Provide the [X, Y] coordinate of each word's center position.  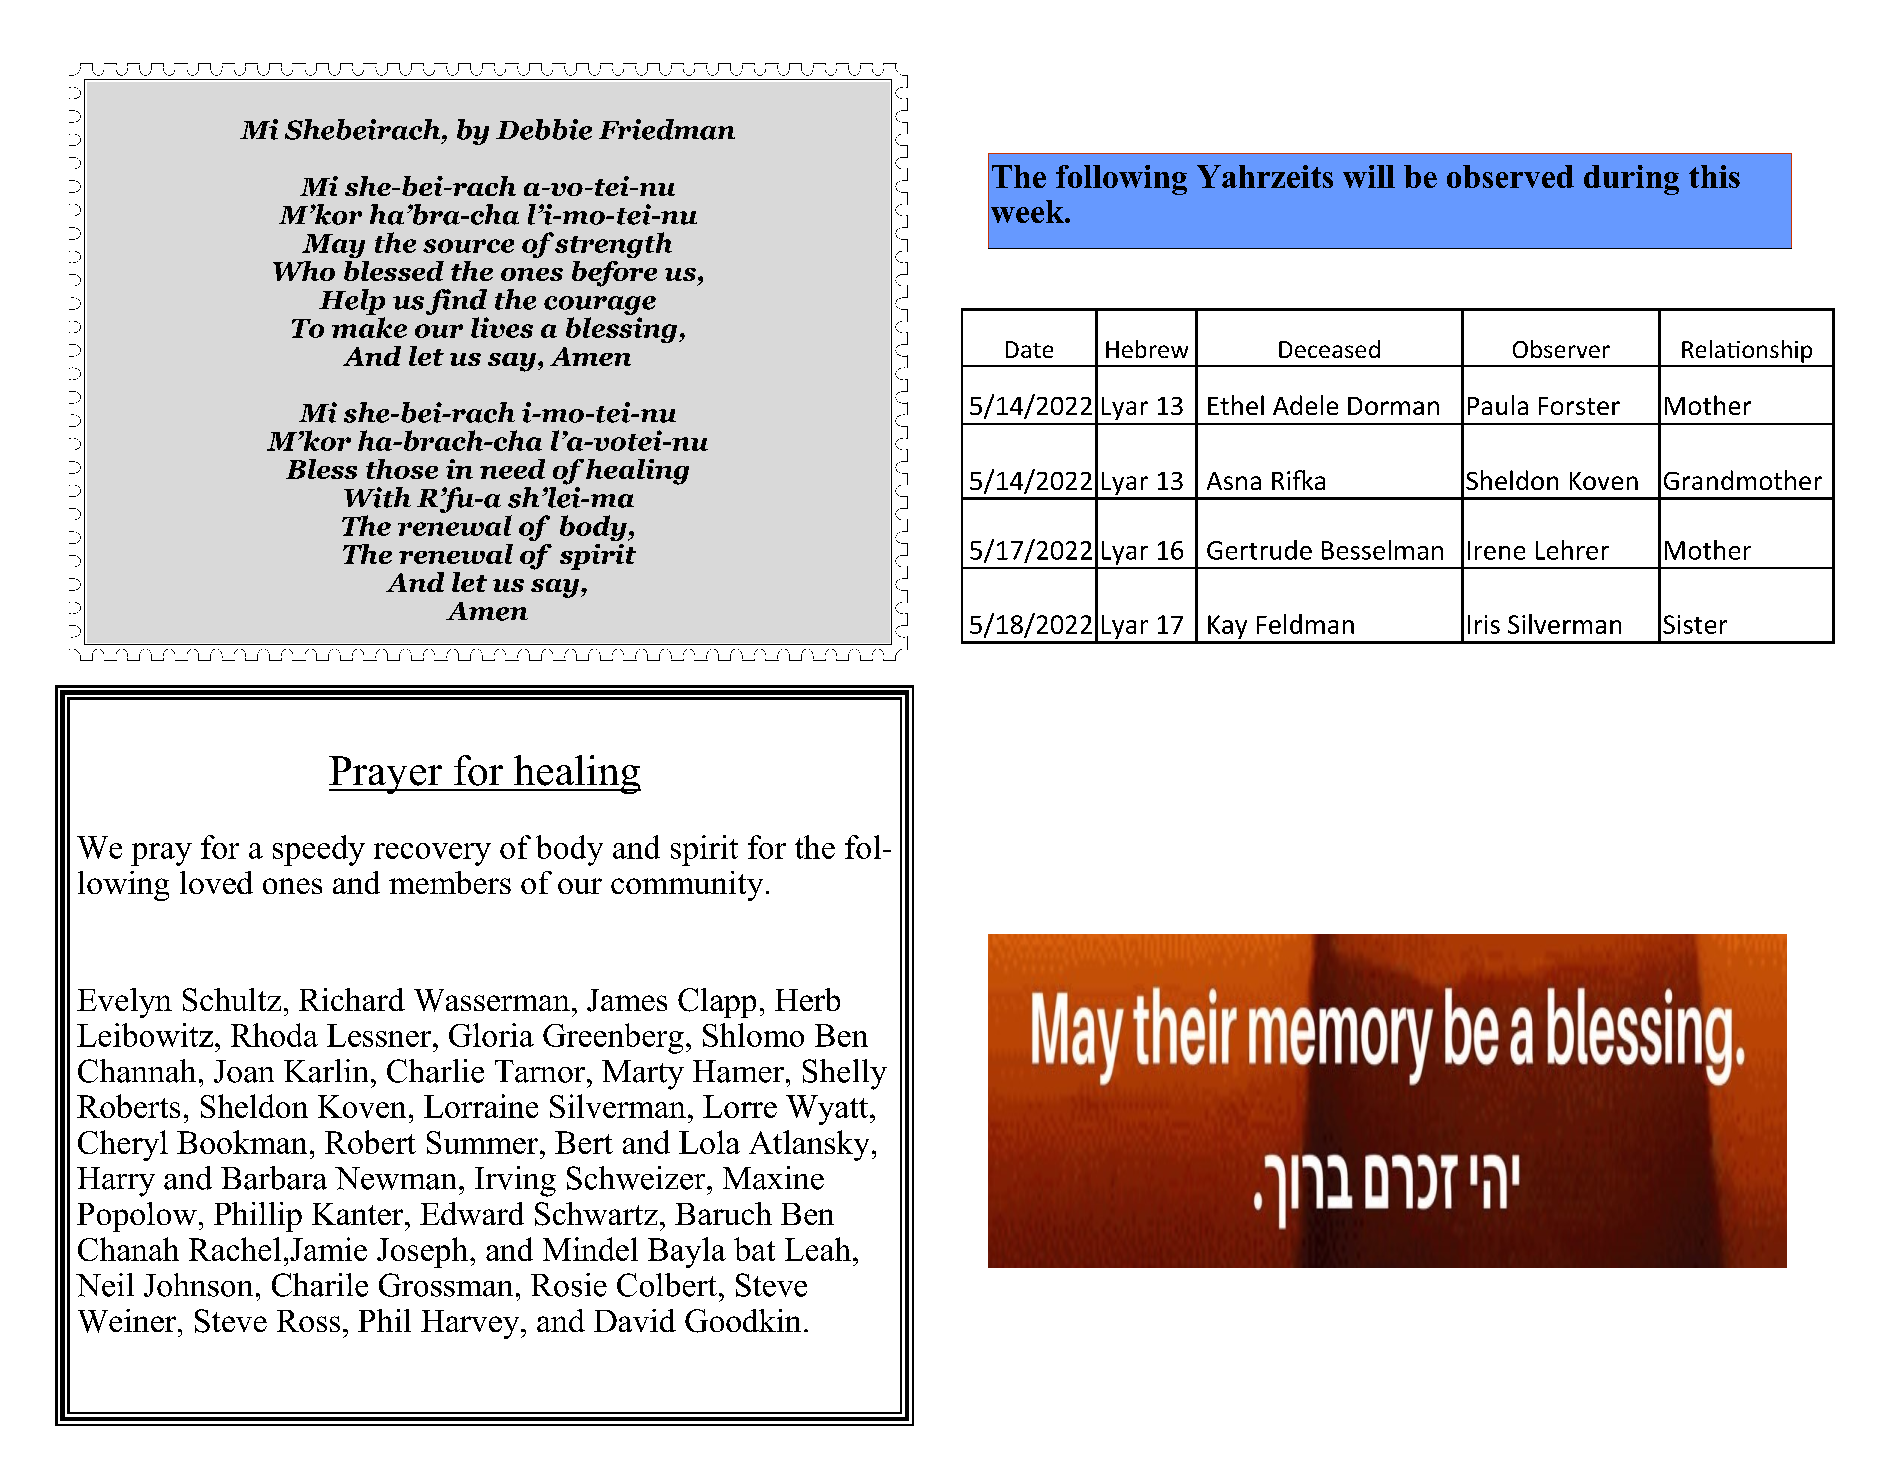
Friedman [667, 129]
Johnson [198, 1285]
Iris [1484, 624]
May [333, 246]
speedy [319, 850]
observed [1510, 176]
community [687, 886]
